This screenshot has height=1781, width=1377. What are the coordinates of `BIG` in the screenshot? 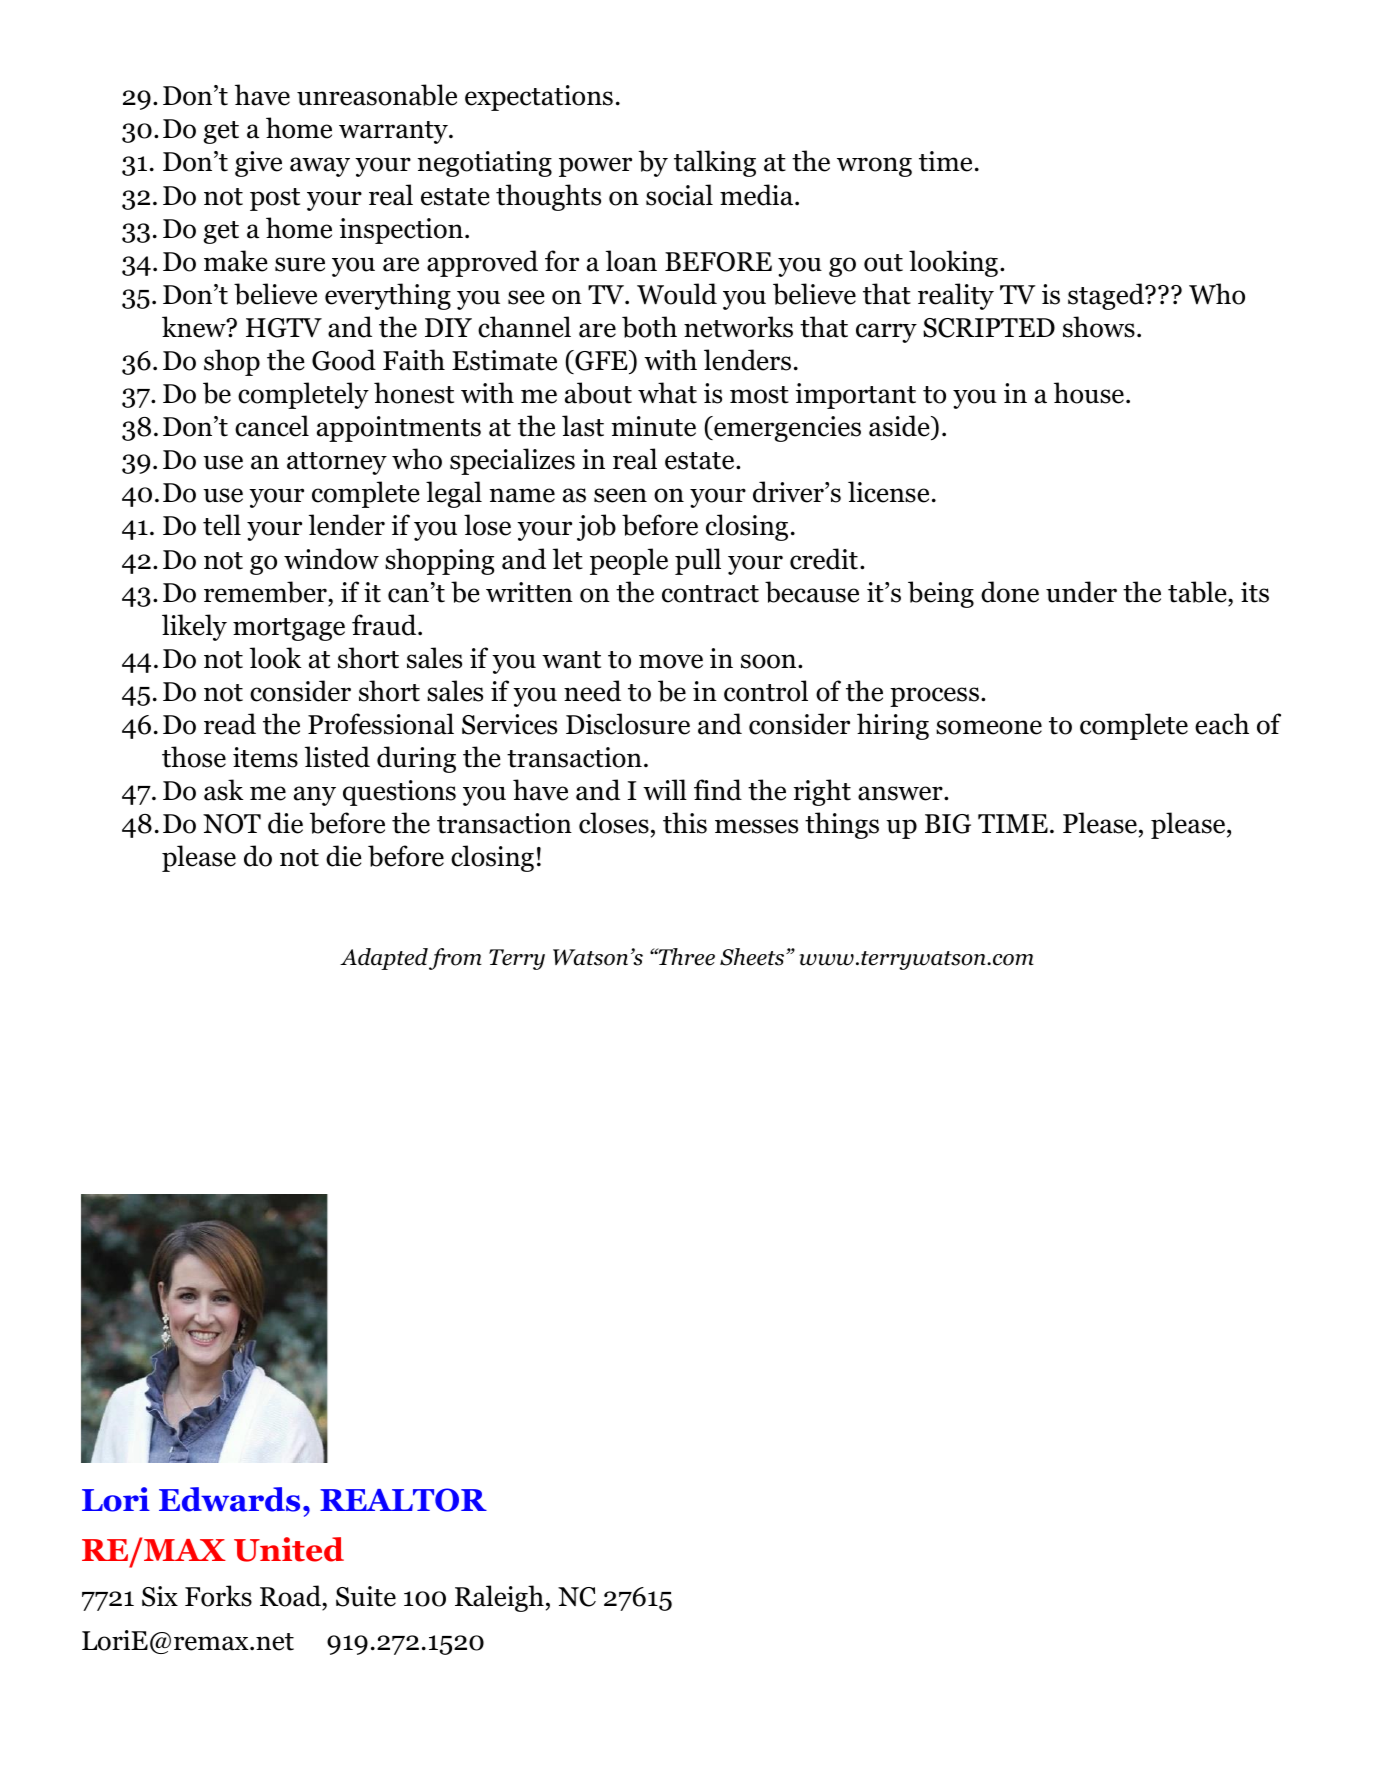 It's located at (948, 824).
